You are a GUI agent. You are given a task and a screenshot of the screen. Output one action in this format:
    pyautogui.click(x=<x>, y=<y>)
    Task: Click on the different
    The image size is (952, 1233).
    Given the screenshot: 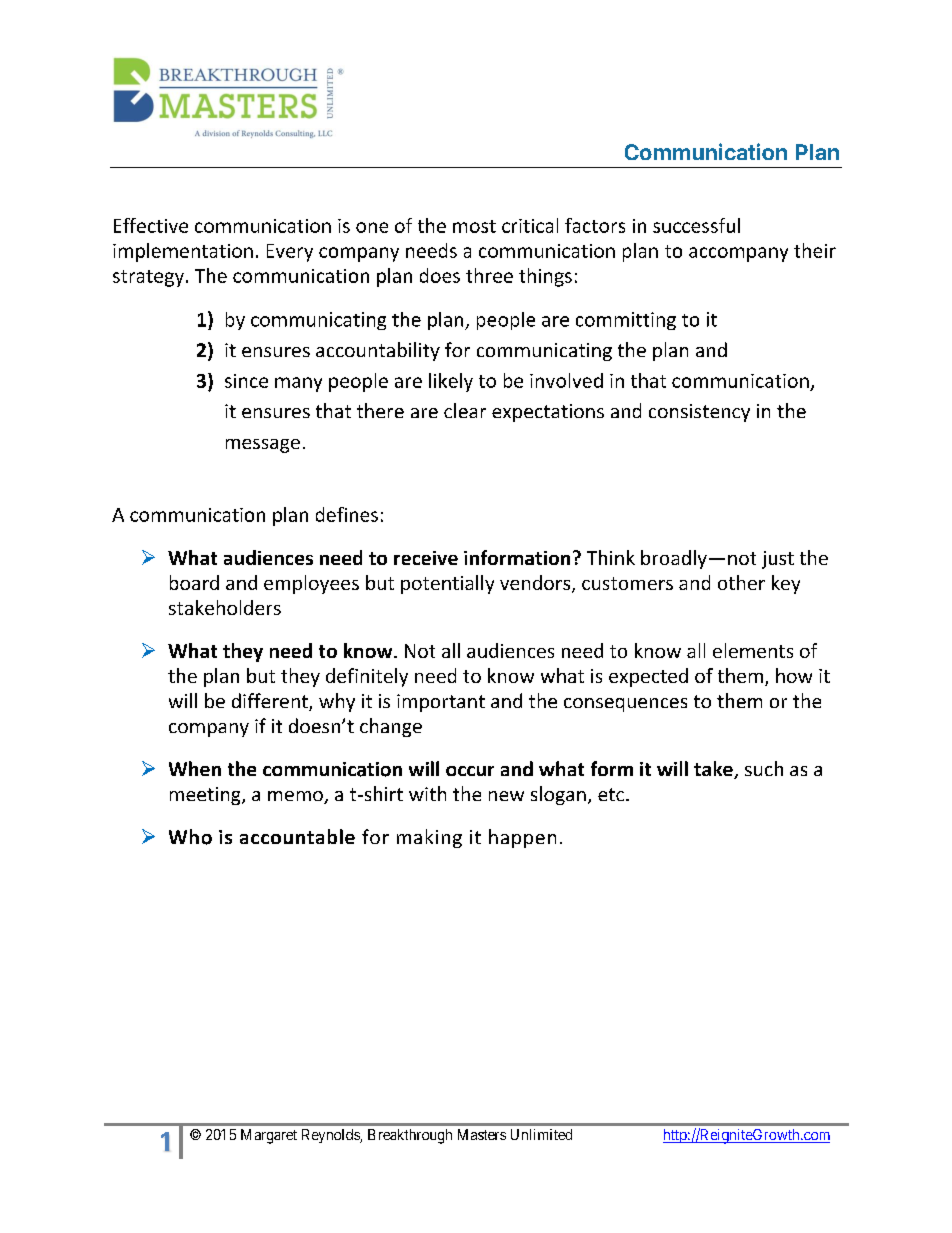 What is the action you would take?
    pyautogui.click(x=271, y=702)
